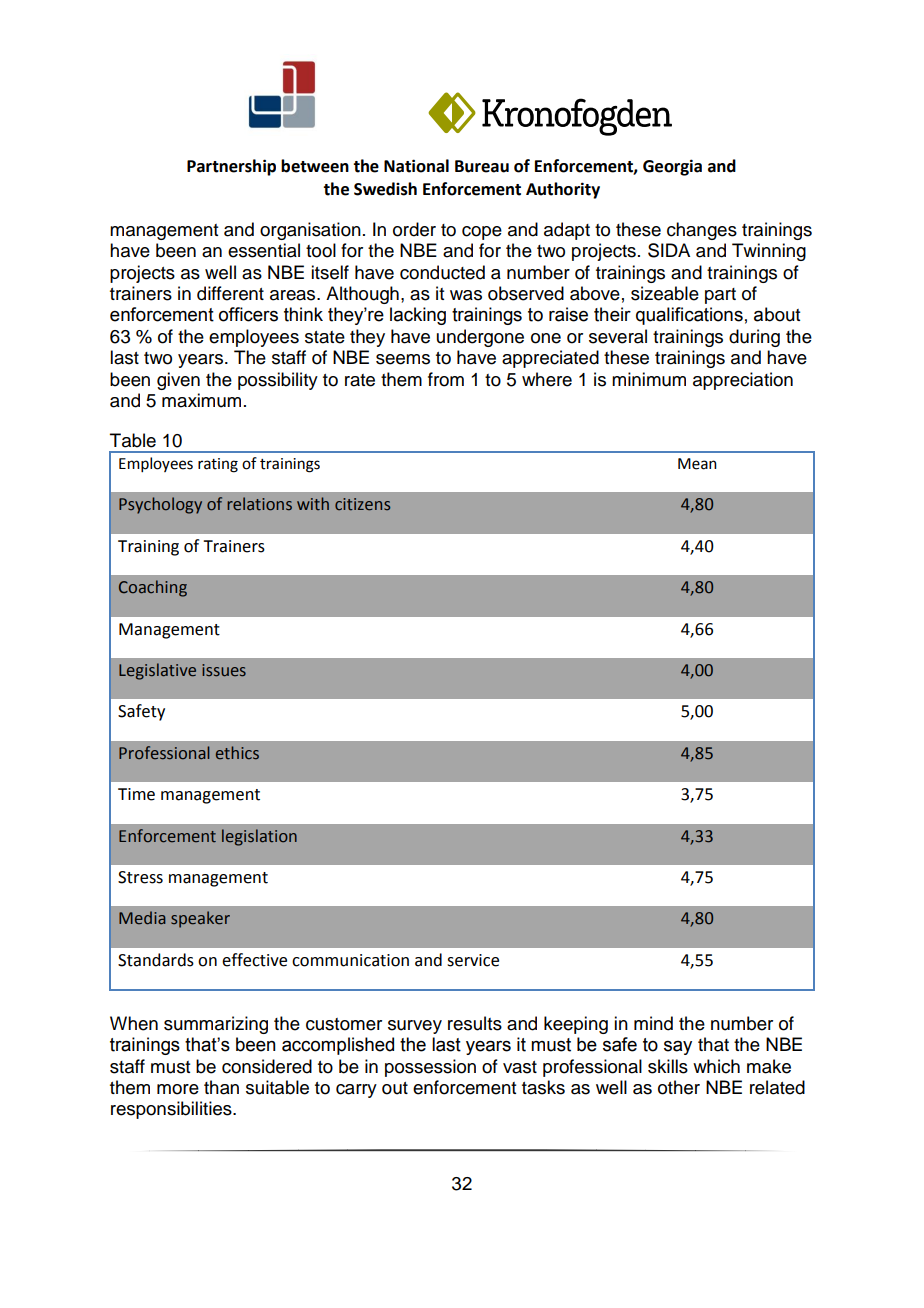 The image size is (924, 1308). I want to click on Georgia, so click(672, 167).
